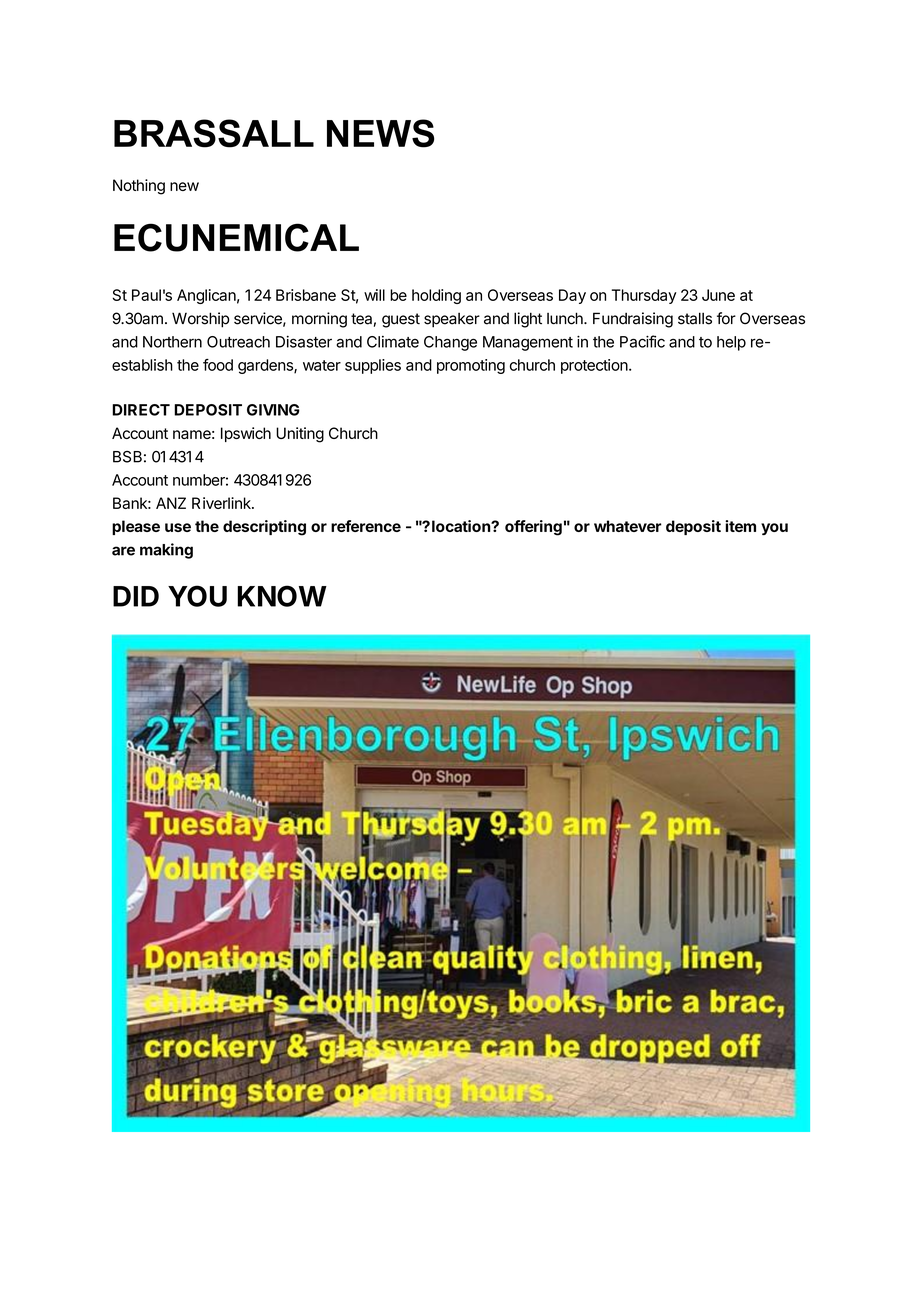 The image size is (924, 1308). Describe the element at coordinates (628, 526) in the screenshot. I see `whatever` at that location.
